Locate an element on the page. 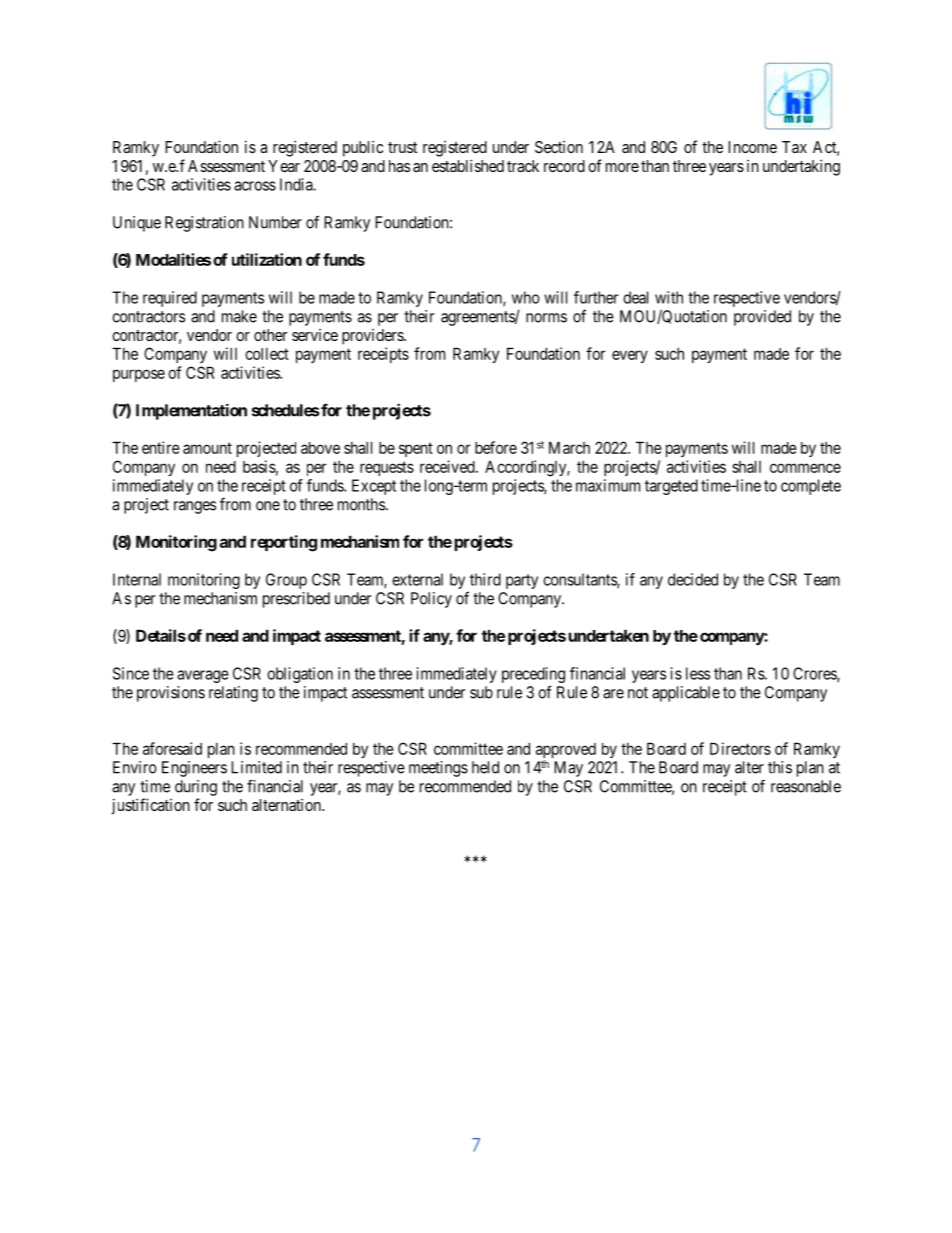 Image resolution: width=952 pixels, height=1233 pixels. Income is located at coordinates (752, 147).
